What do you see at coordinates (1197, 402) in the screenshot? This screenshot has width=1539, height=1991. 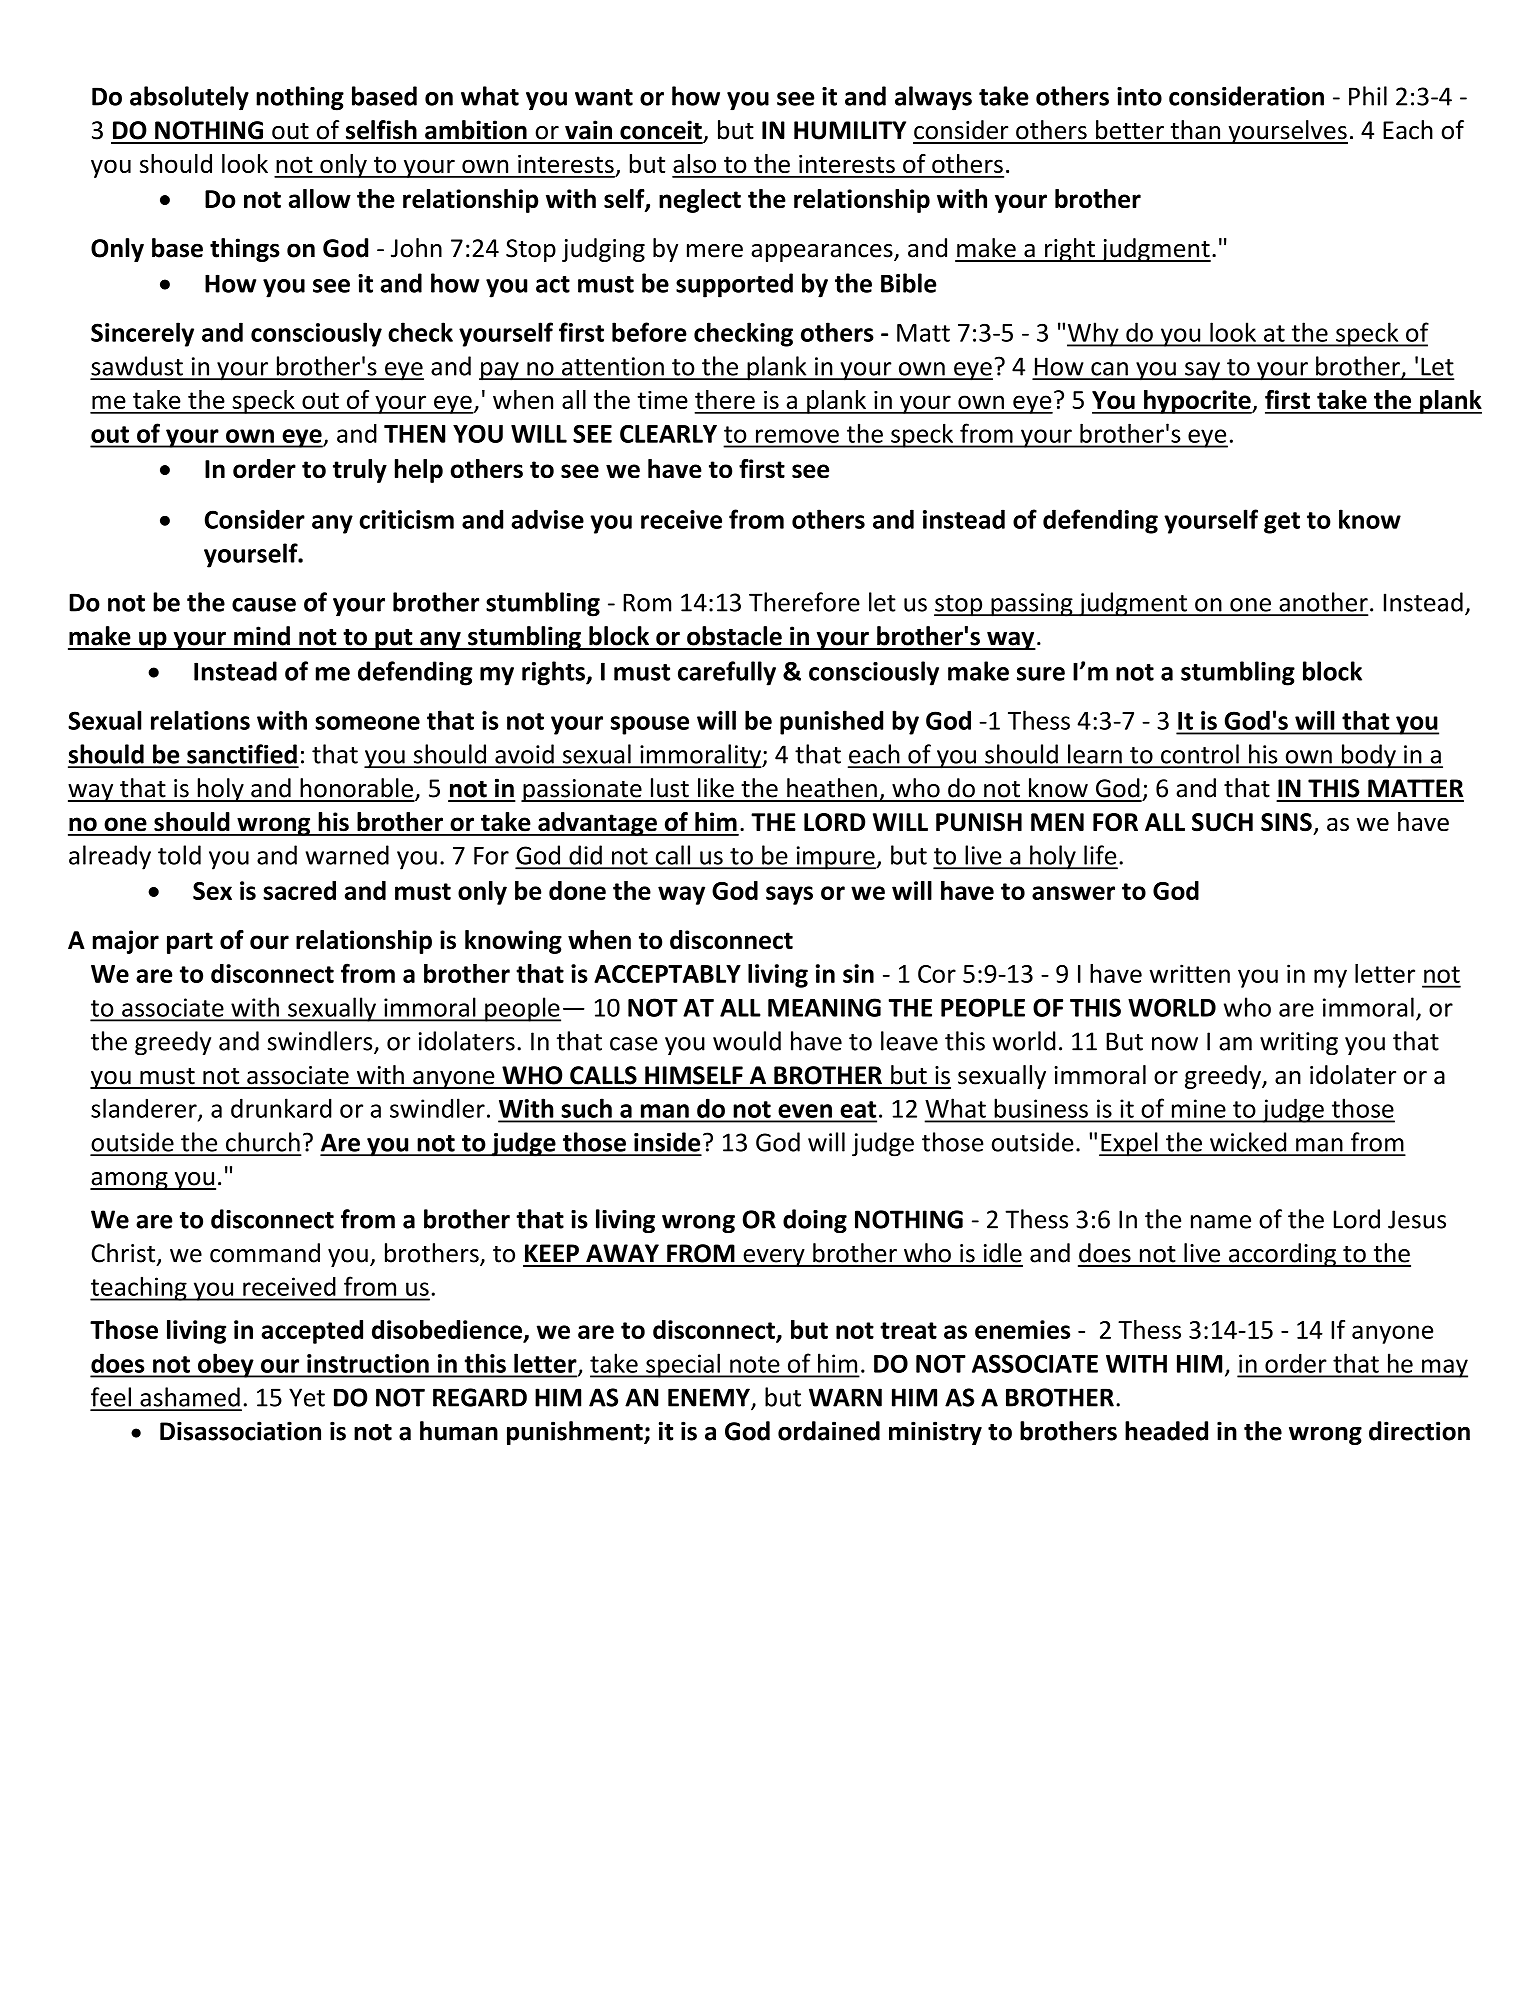 I see `hypocrite` at bounding box center [1197, 402].
